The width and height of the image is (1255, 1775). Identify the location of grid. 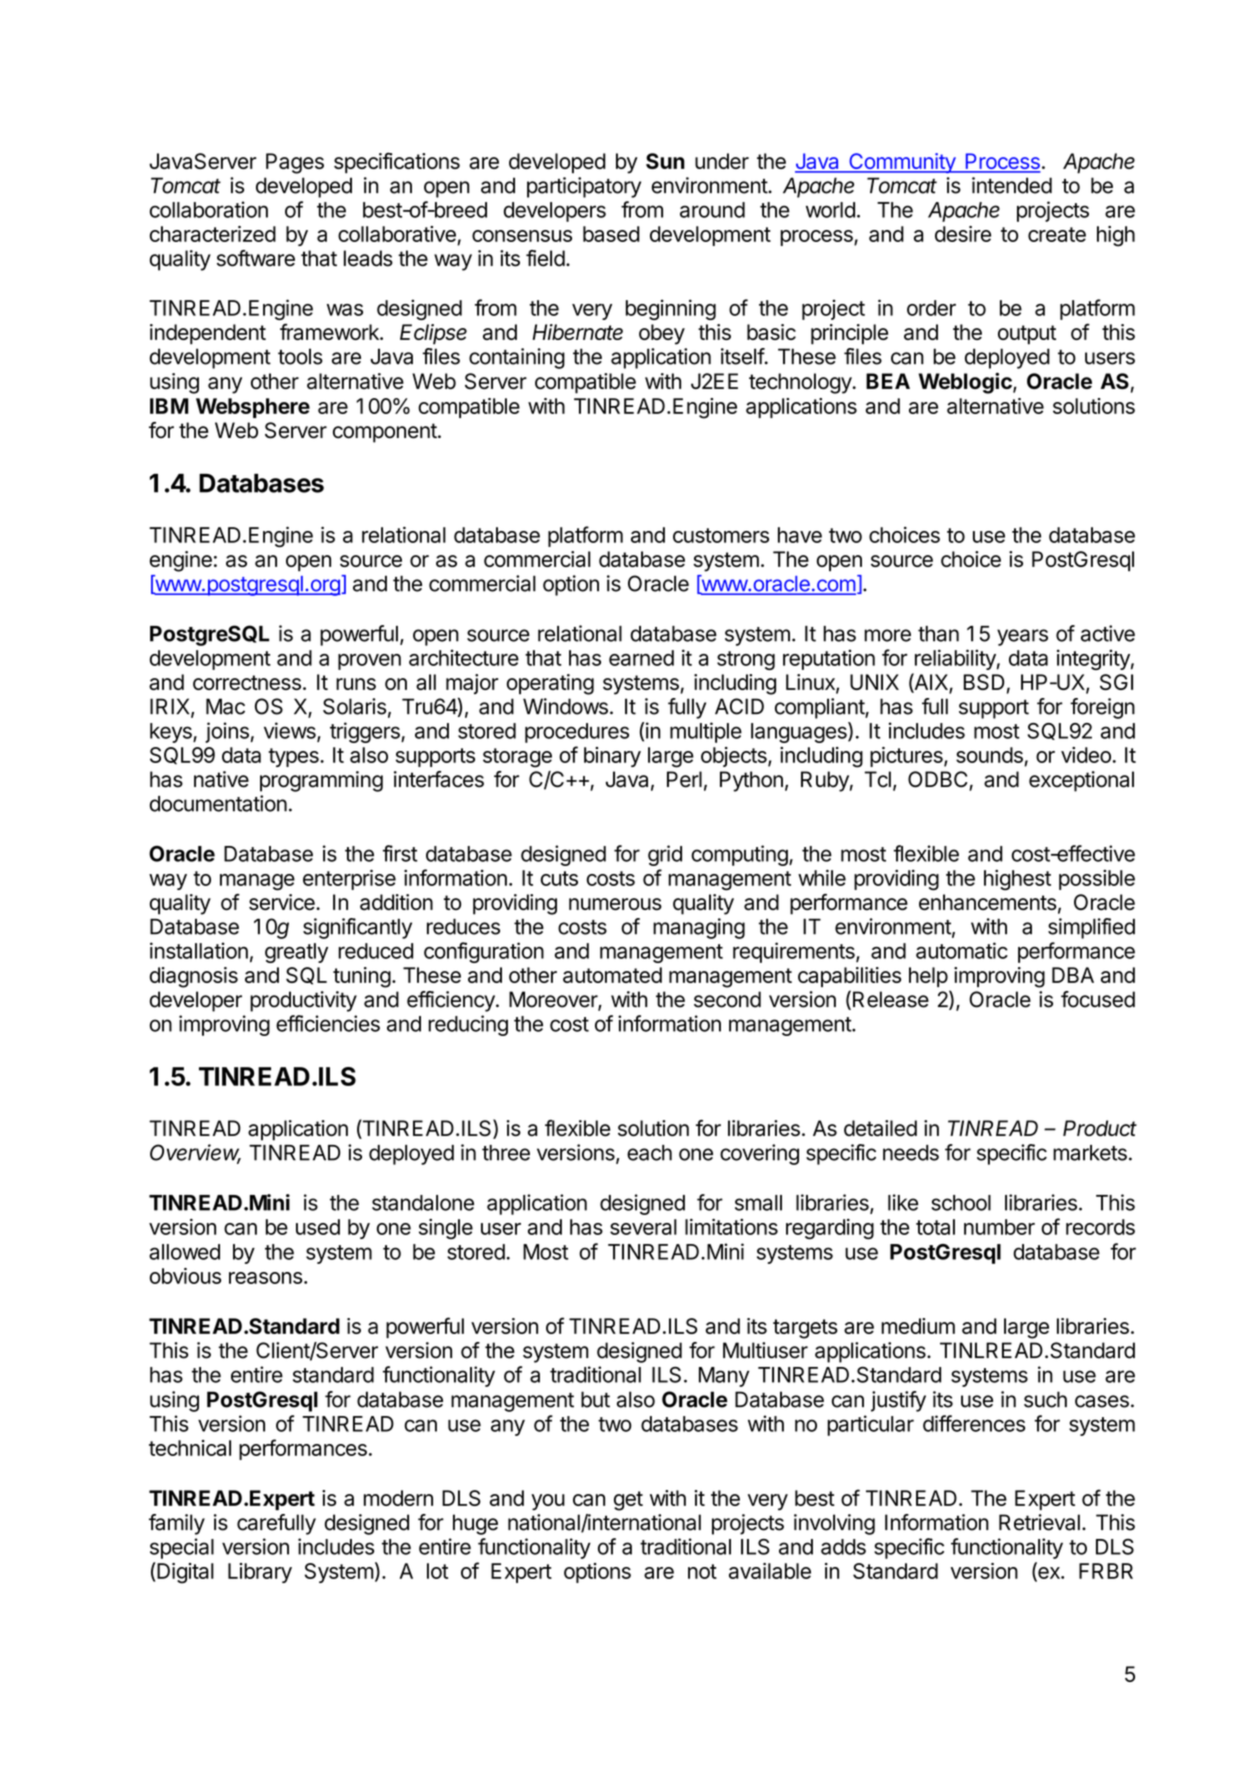
(665, 855).
